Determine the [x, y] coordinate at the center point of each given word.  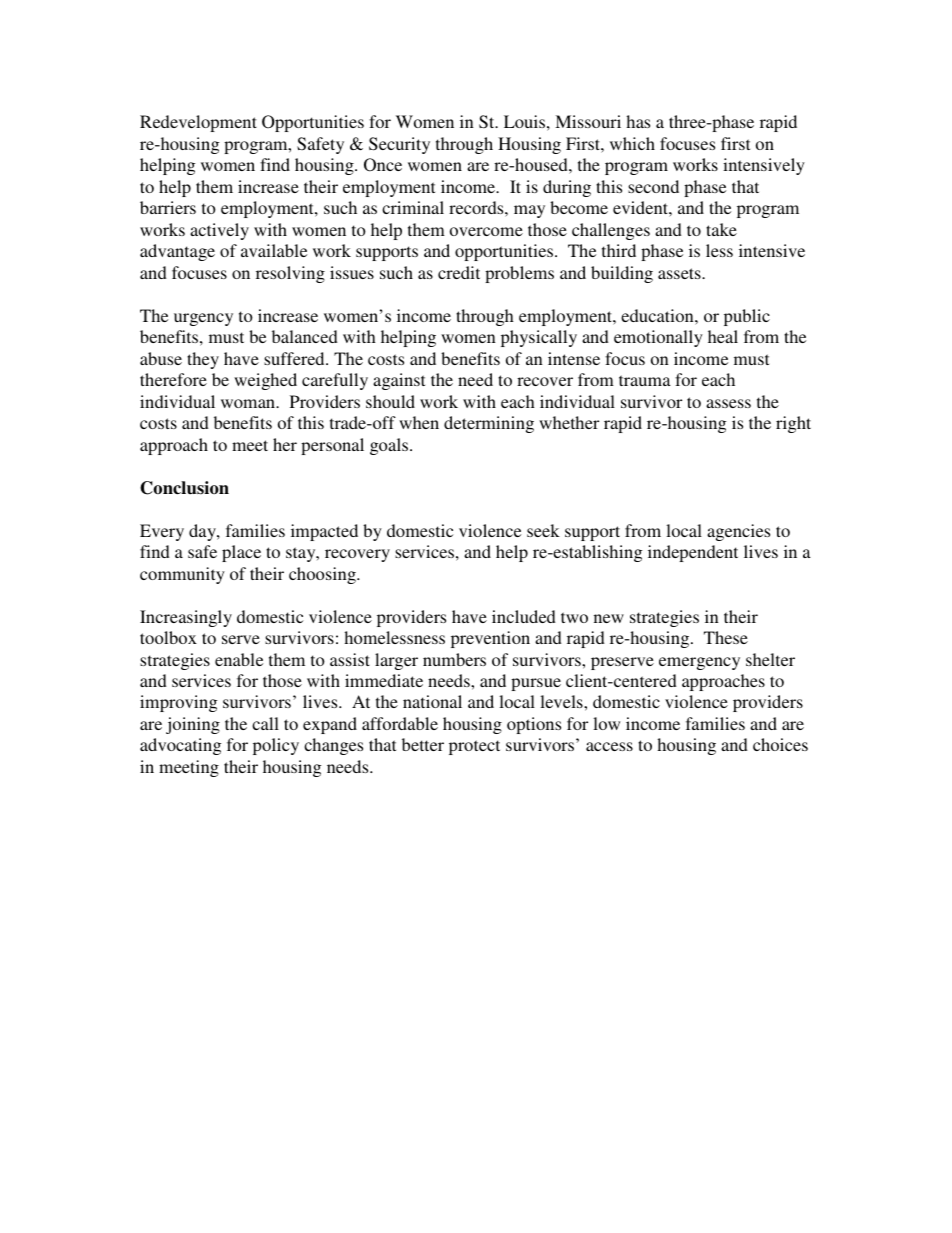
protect [474, 747]
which [632, 143]
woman [249, 403]
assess [728, 403]
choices [780, 744]
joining [193, 725]
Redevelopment [198, 123]
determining [489, 424]
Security [399, 145]
